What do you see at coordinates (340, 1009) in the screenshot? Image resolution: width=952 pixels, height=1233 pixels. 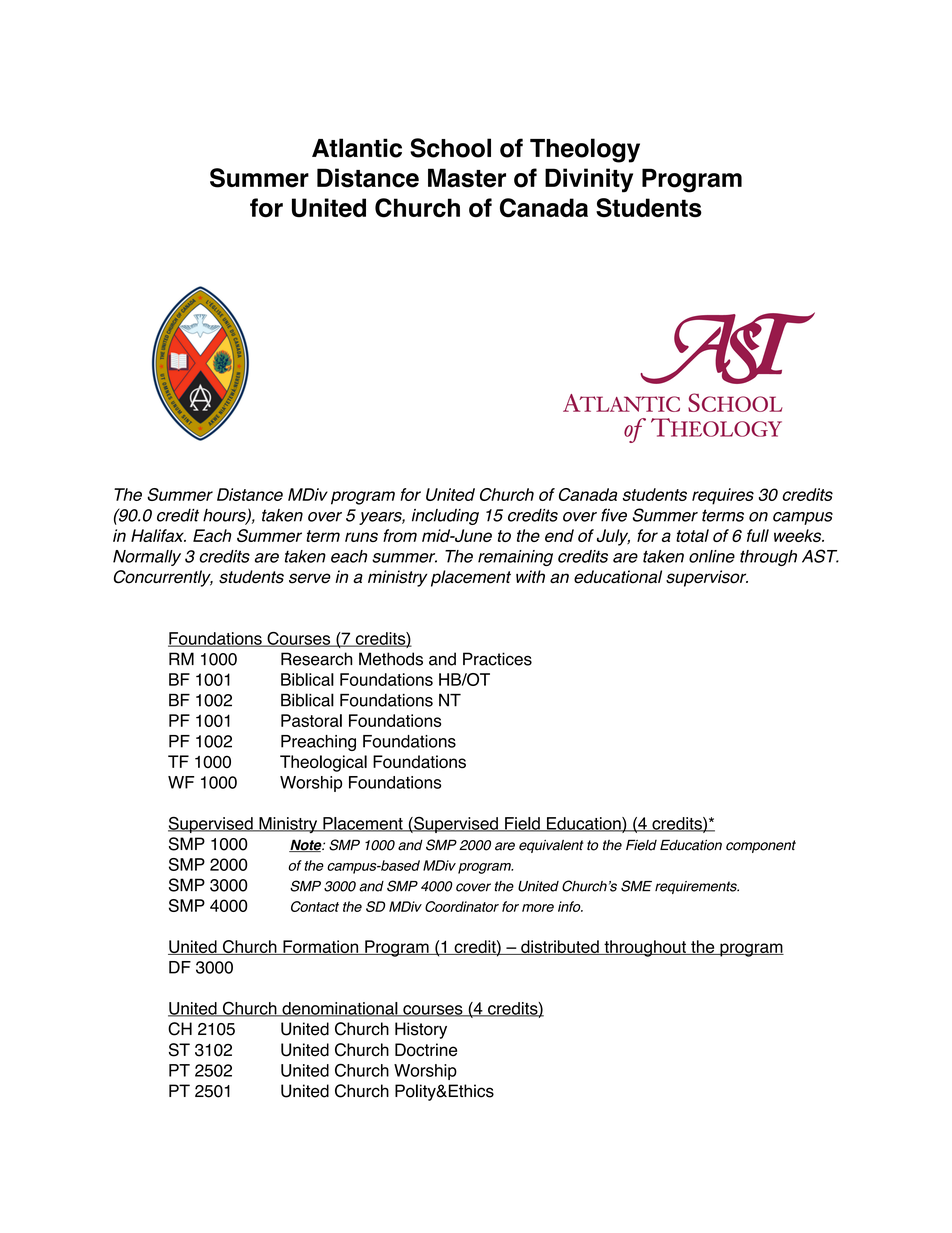 I see `denominational` at bounding box center [340, 1009].
